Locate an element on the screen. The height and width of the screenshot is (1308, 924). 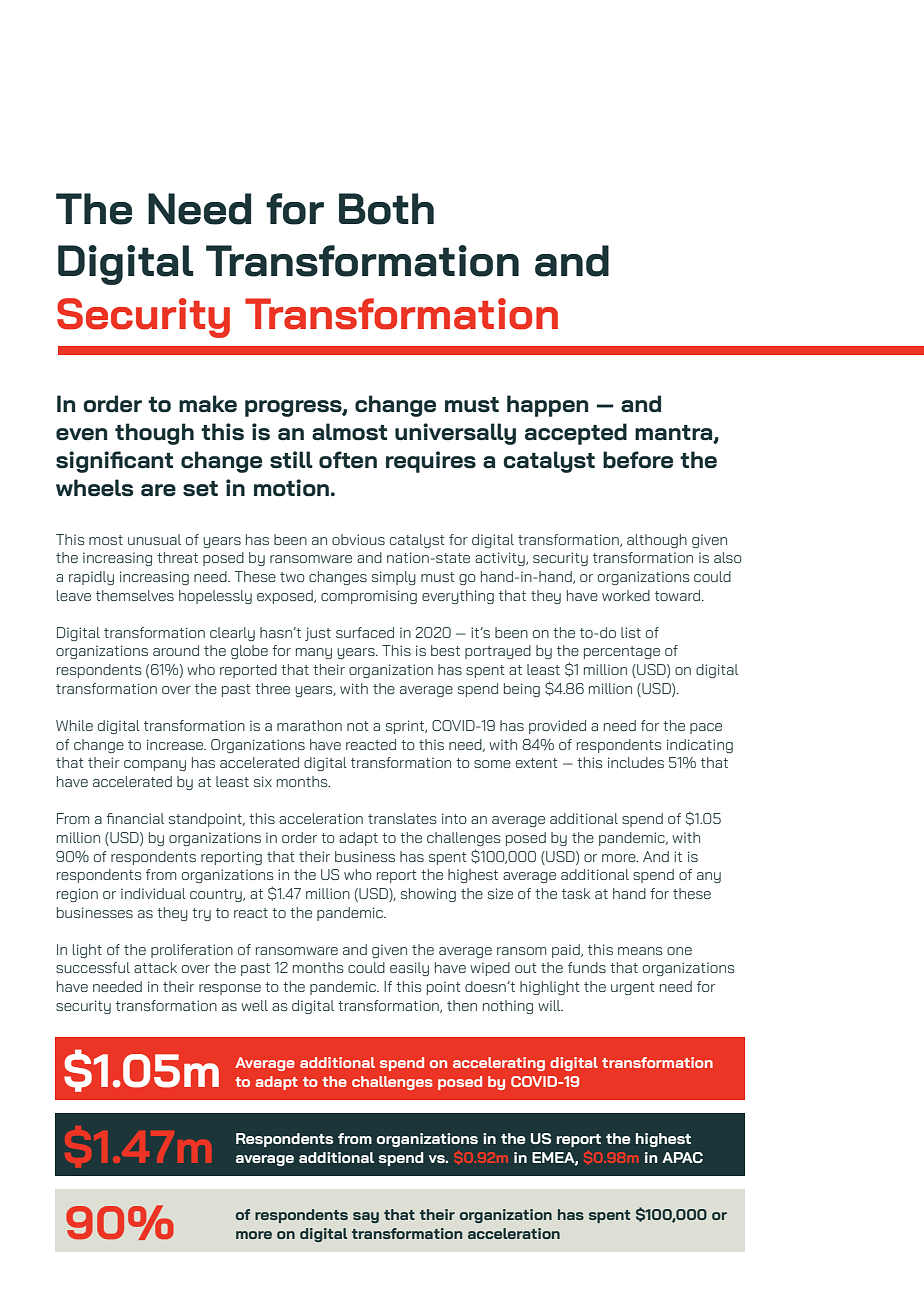
make is located at coordinates (208, 403).
